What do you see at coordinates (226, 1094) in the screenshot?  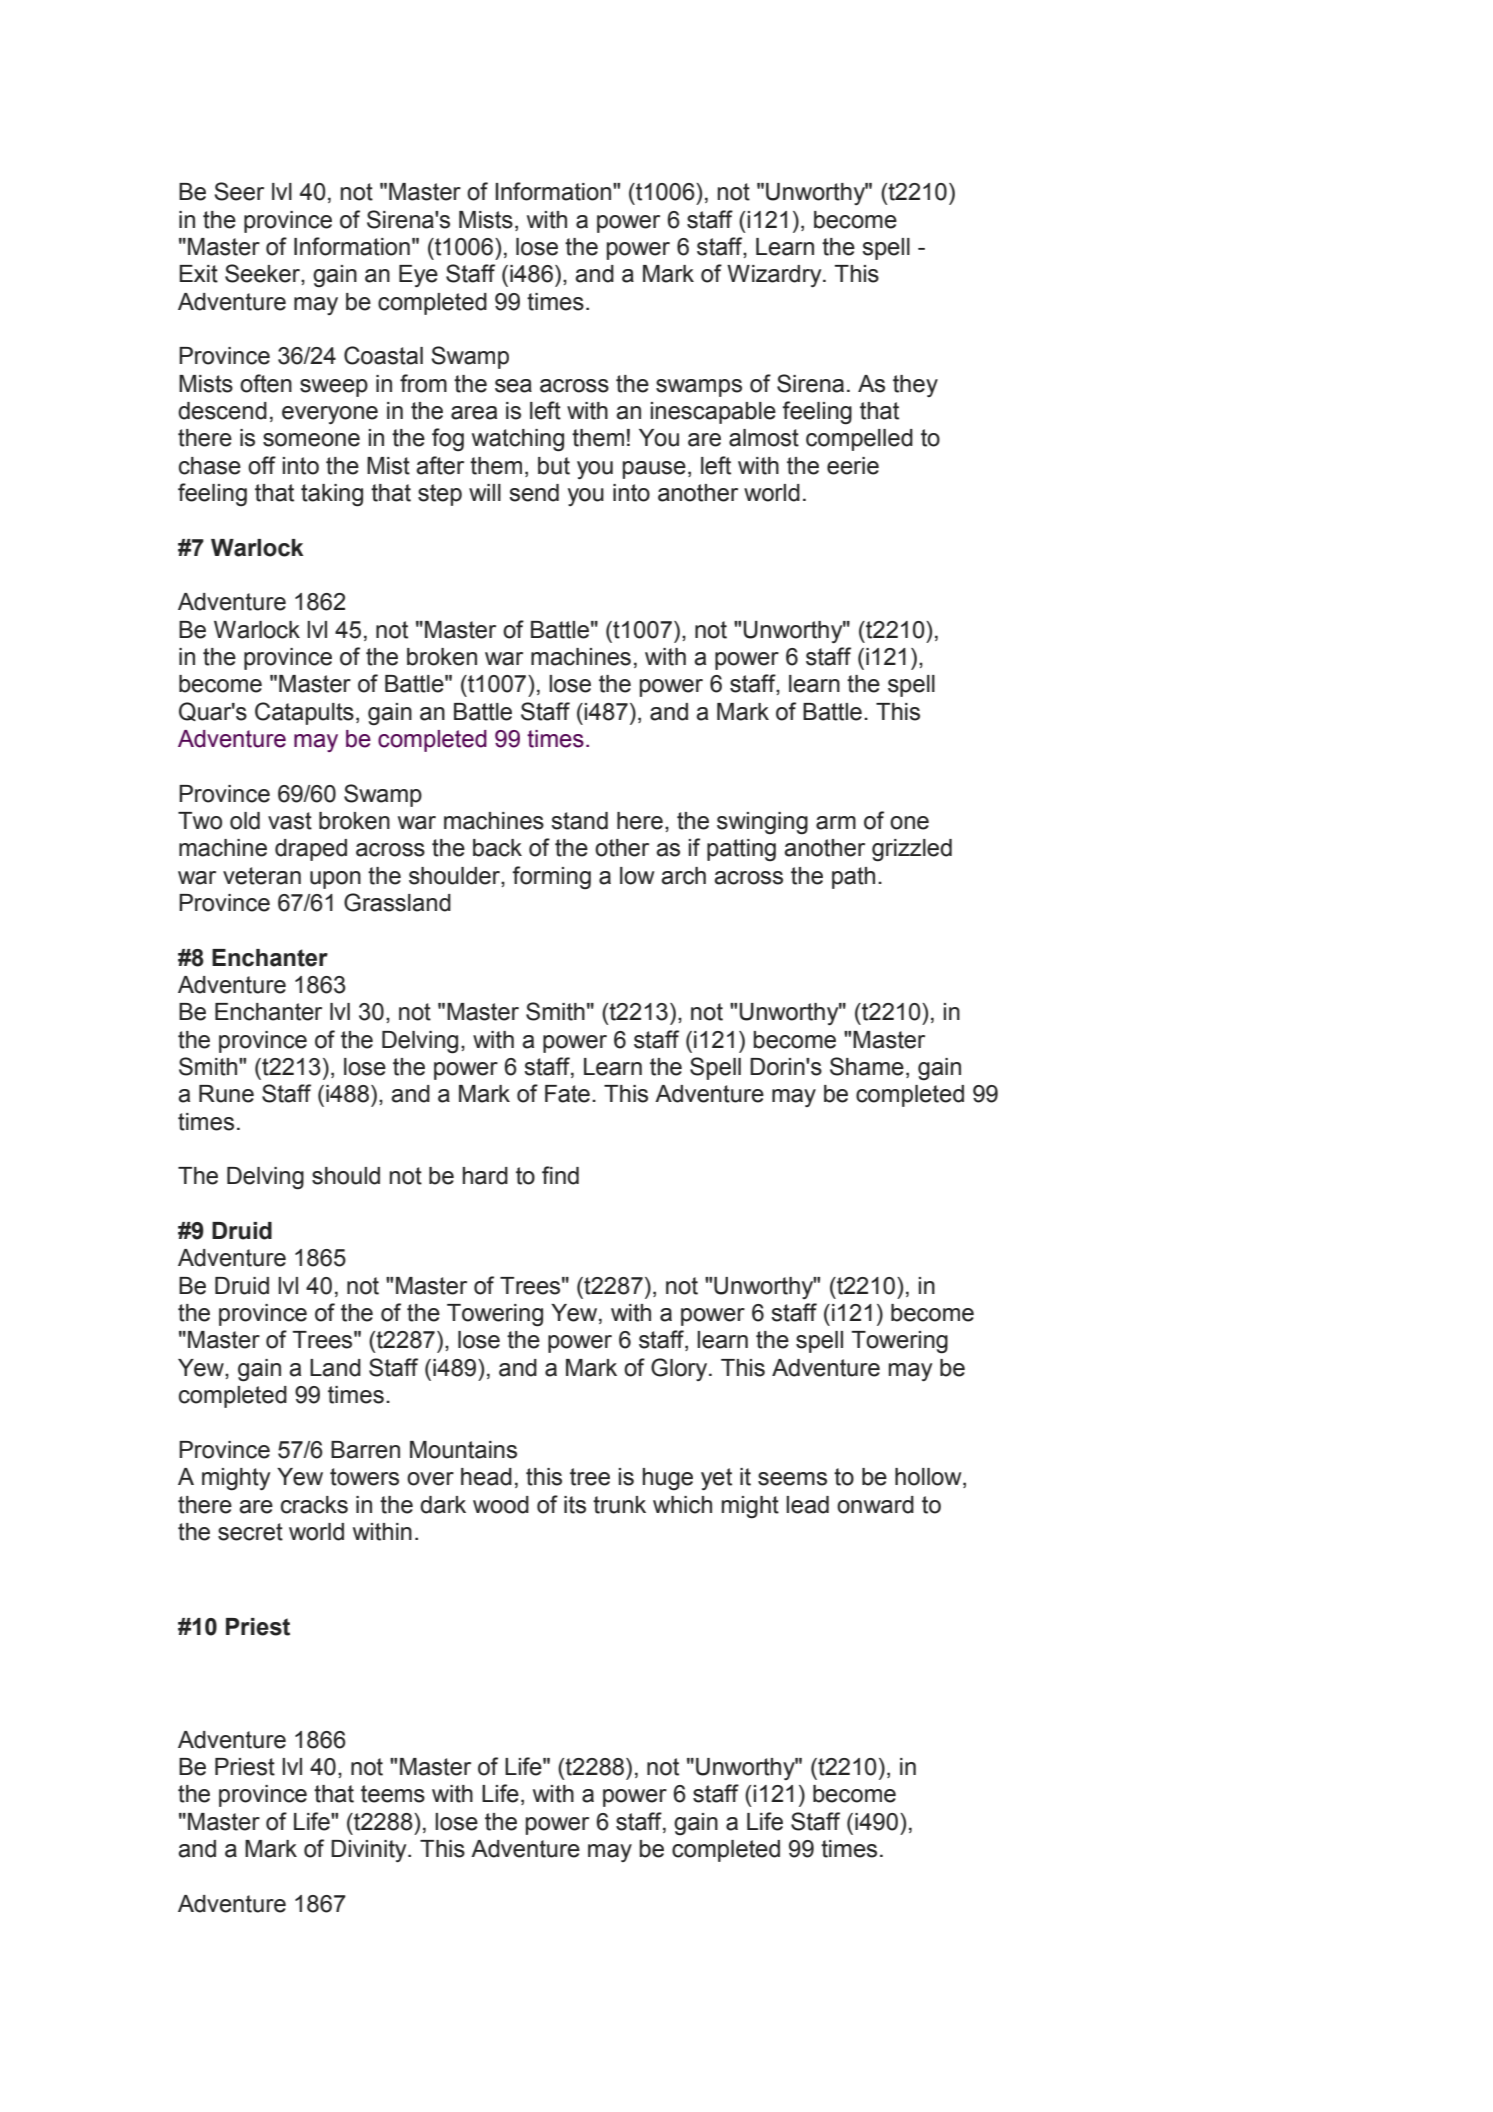 I see `Rune` at bounding box center [226, 1094].
